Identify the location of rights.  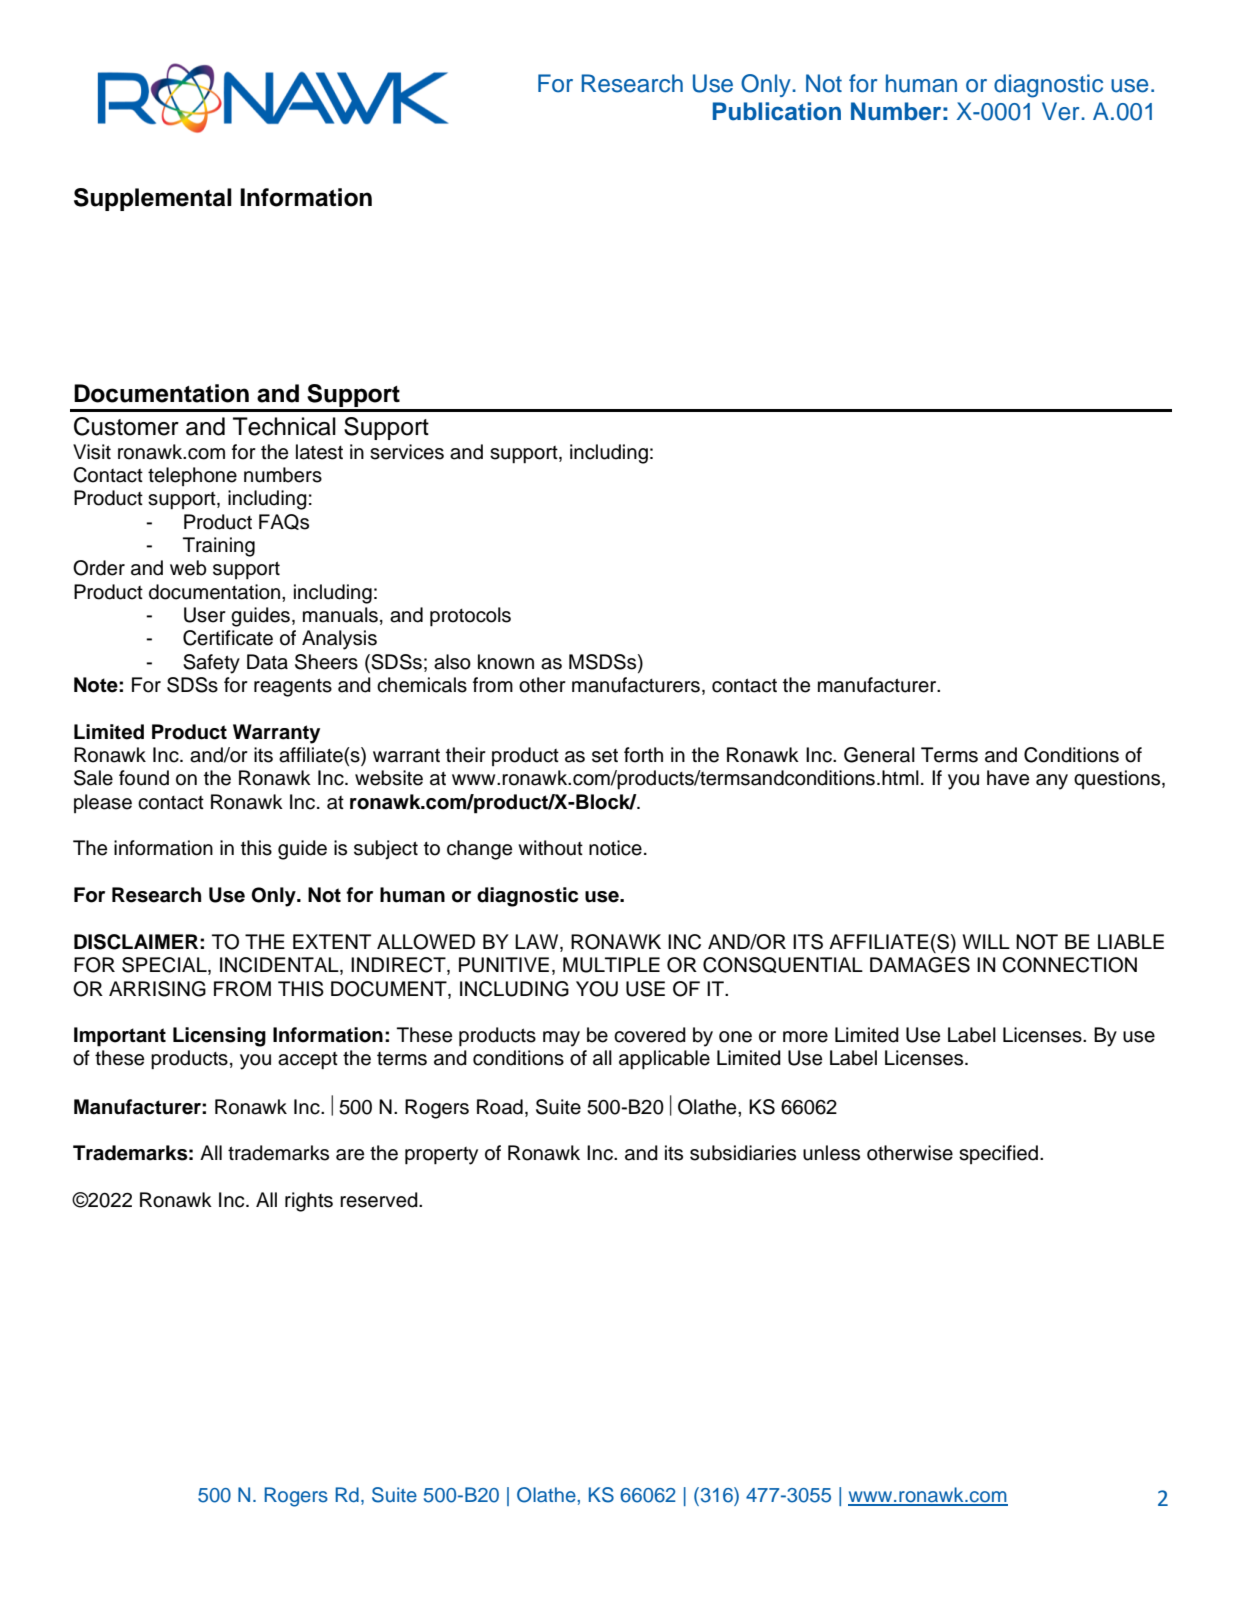
(309, 1202).
